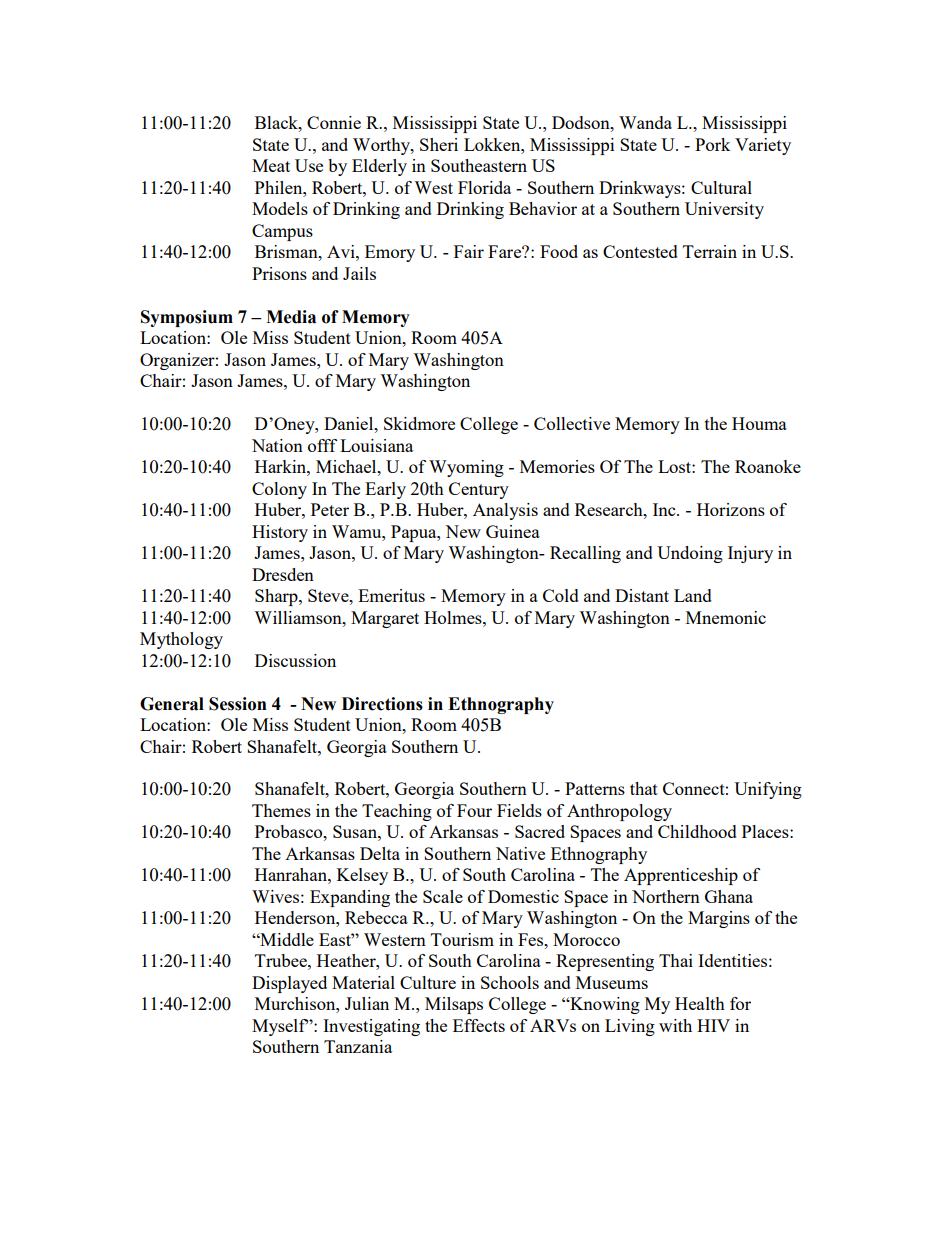 The width and height of the screenshot is (952, 1233). What do you see at coordinates (280, 1027) in the screenshot?
I see `Myself` at bounding box center [280, 1027].
